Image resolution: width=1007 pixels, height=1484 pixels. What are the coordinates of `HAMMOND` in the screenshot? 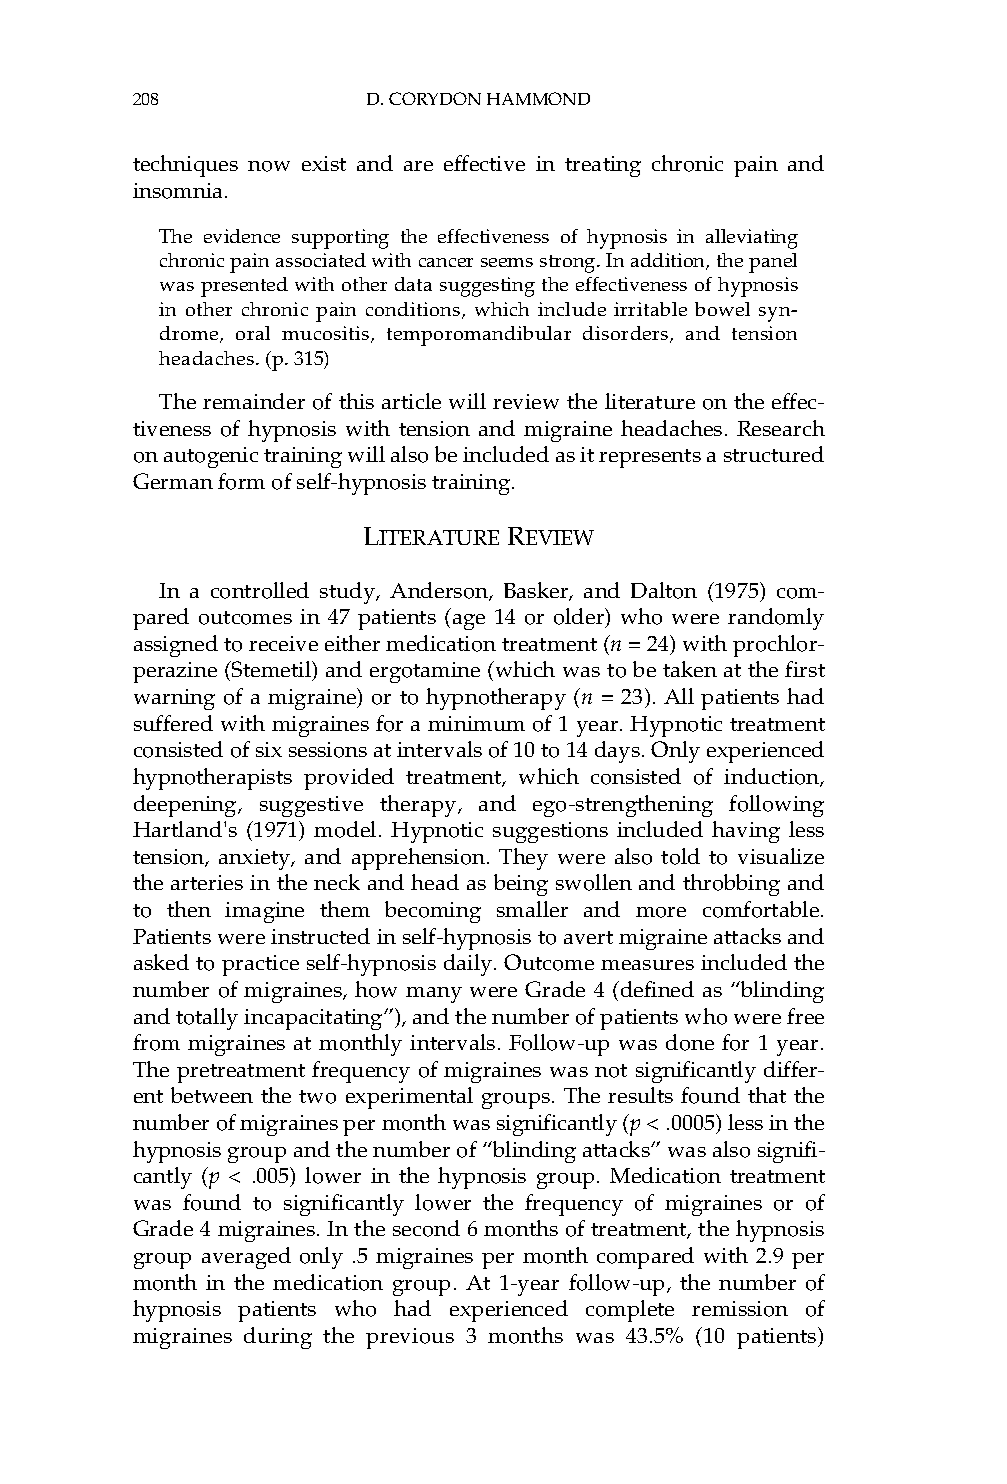 It's located at (538, 98).
